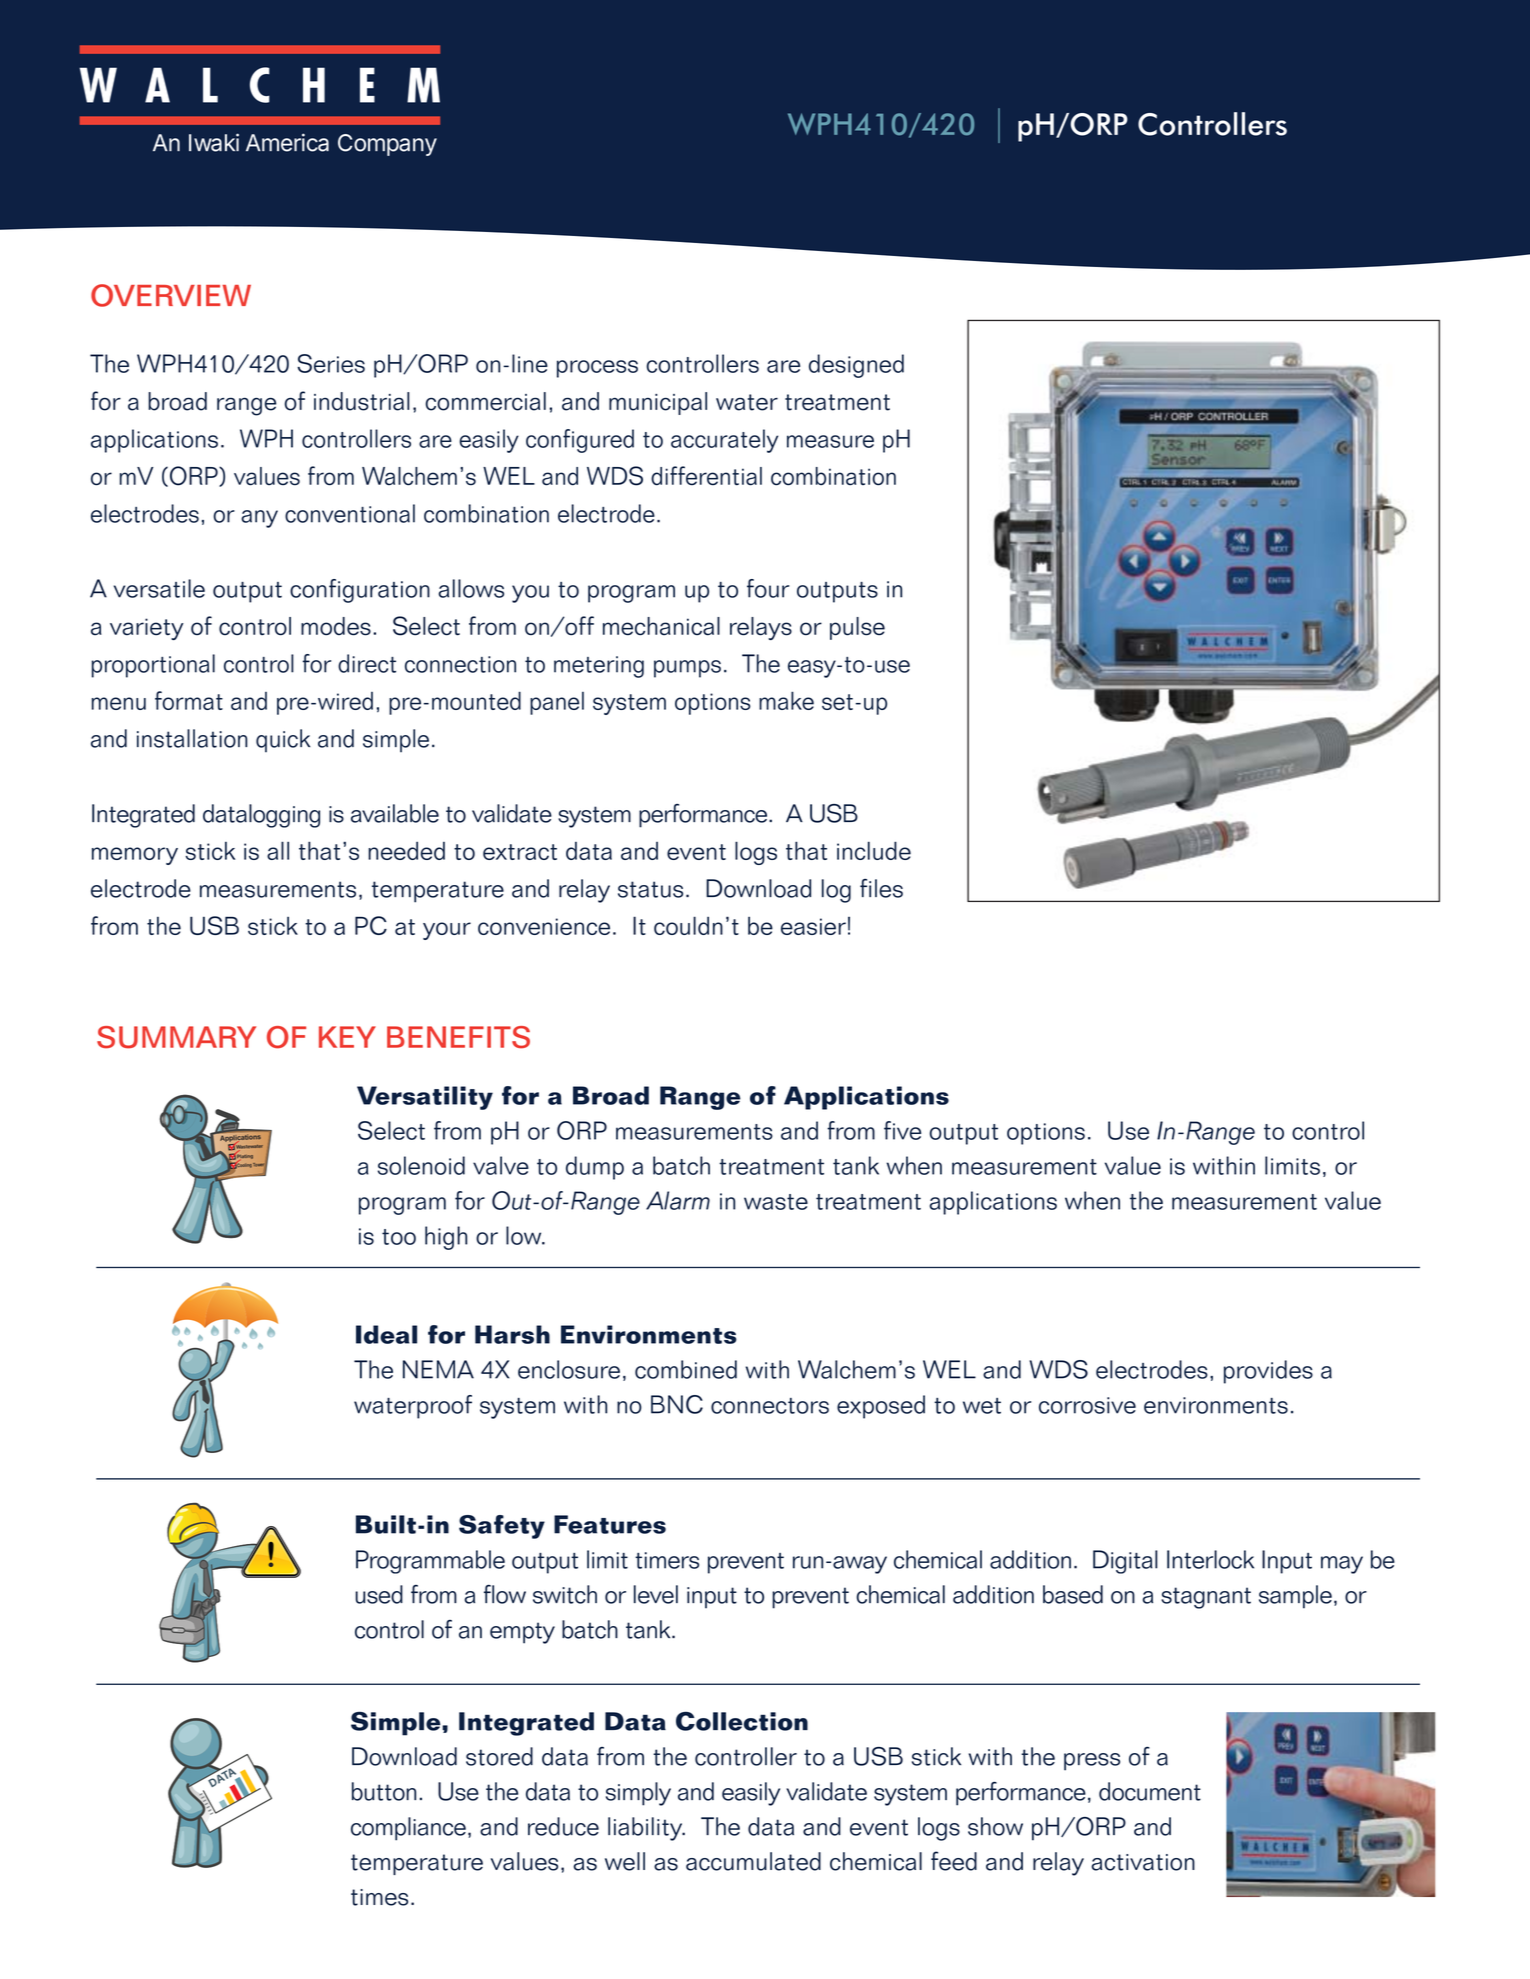  I want to click on provides, so click(1268, 1372).
